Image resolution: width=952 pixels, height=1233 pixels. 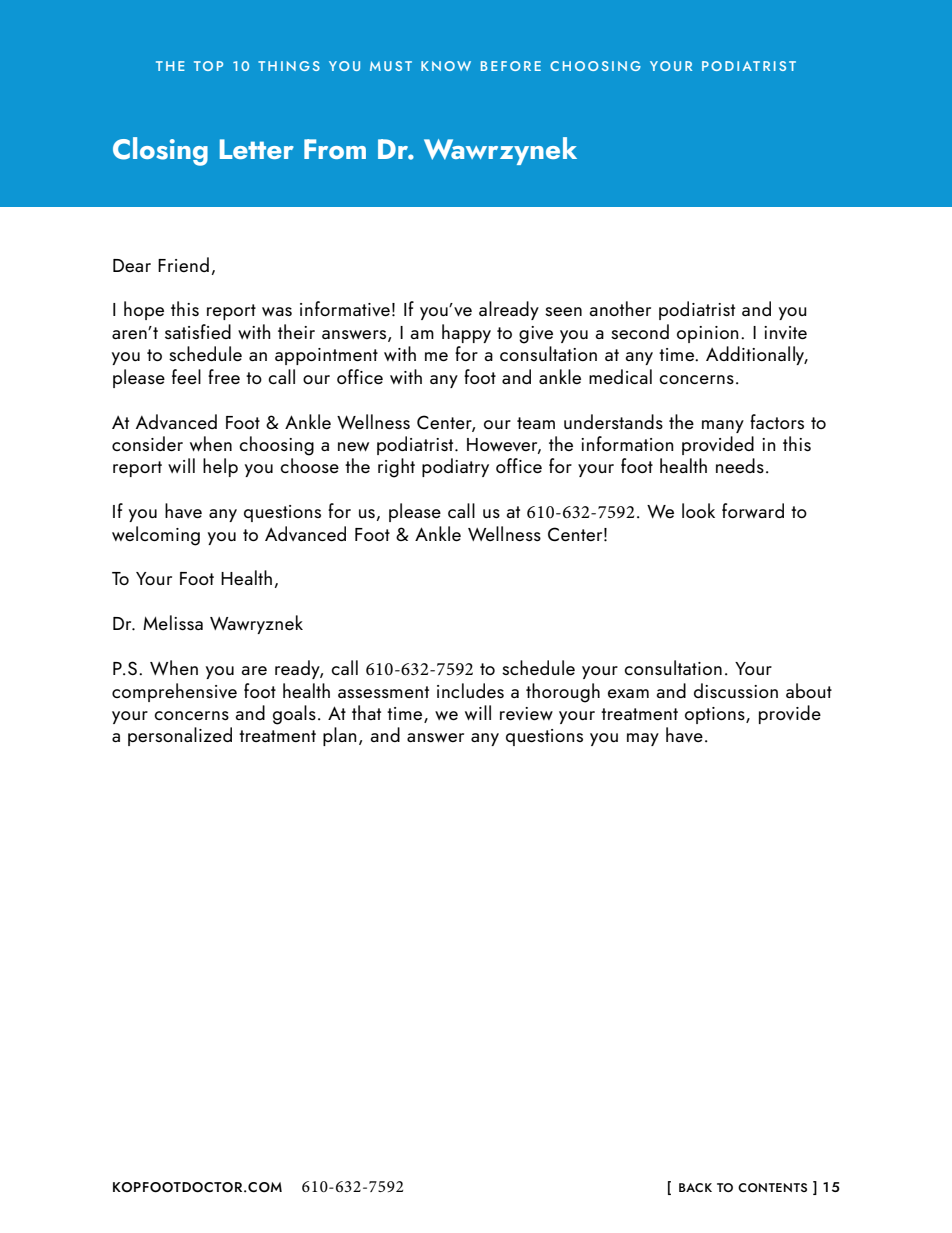 What do you see at coordinates (220, 467) in the screenshot?
I see `help` at bounding box center [220, 467].
